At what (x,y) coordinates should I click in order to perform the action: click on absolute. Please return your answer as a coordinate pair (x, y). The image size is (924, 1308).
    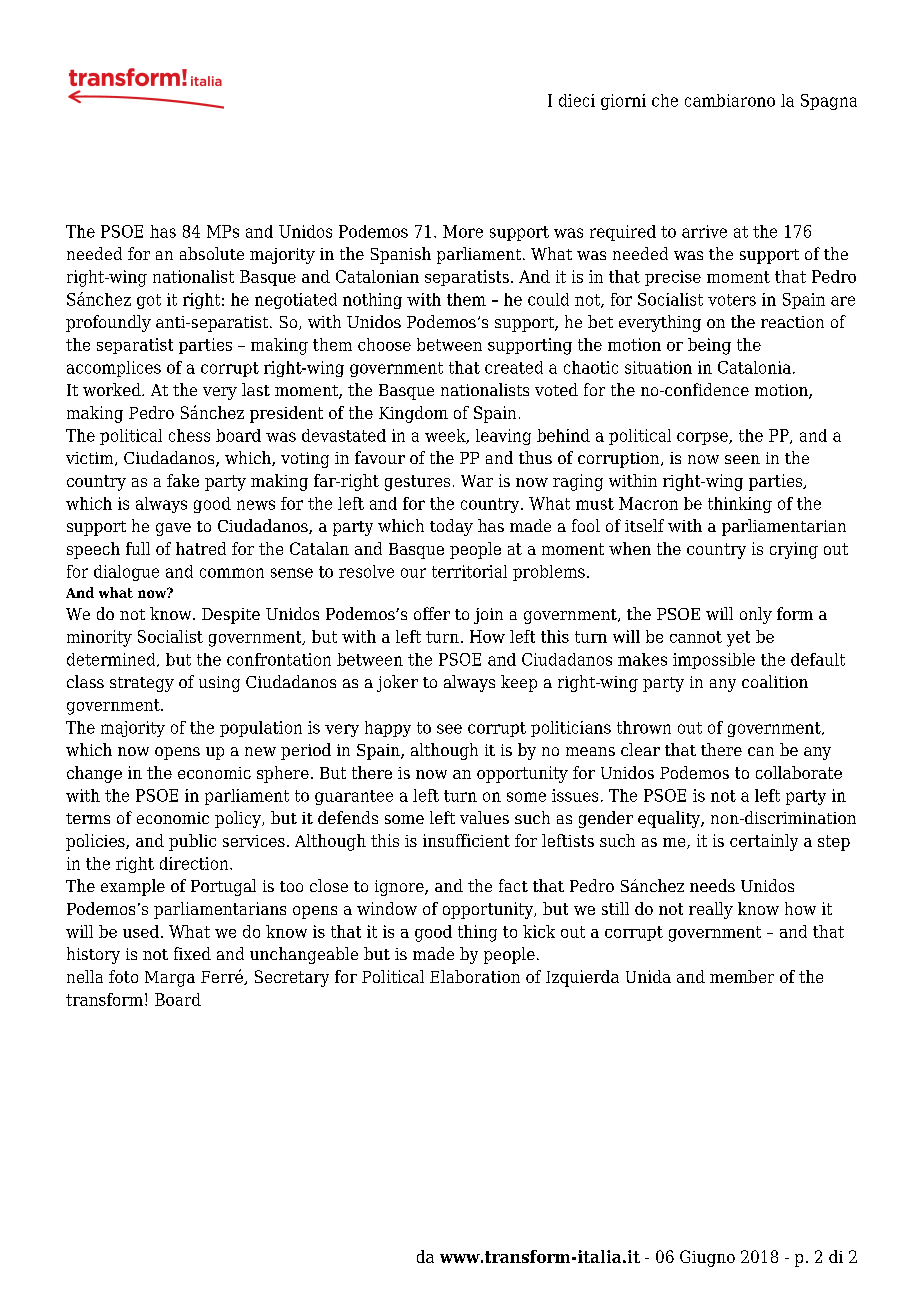
    Looking at the image, I should click on (212, 253).
